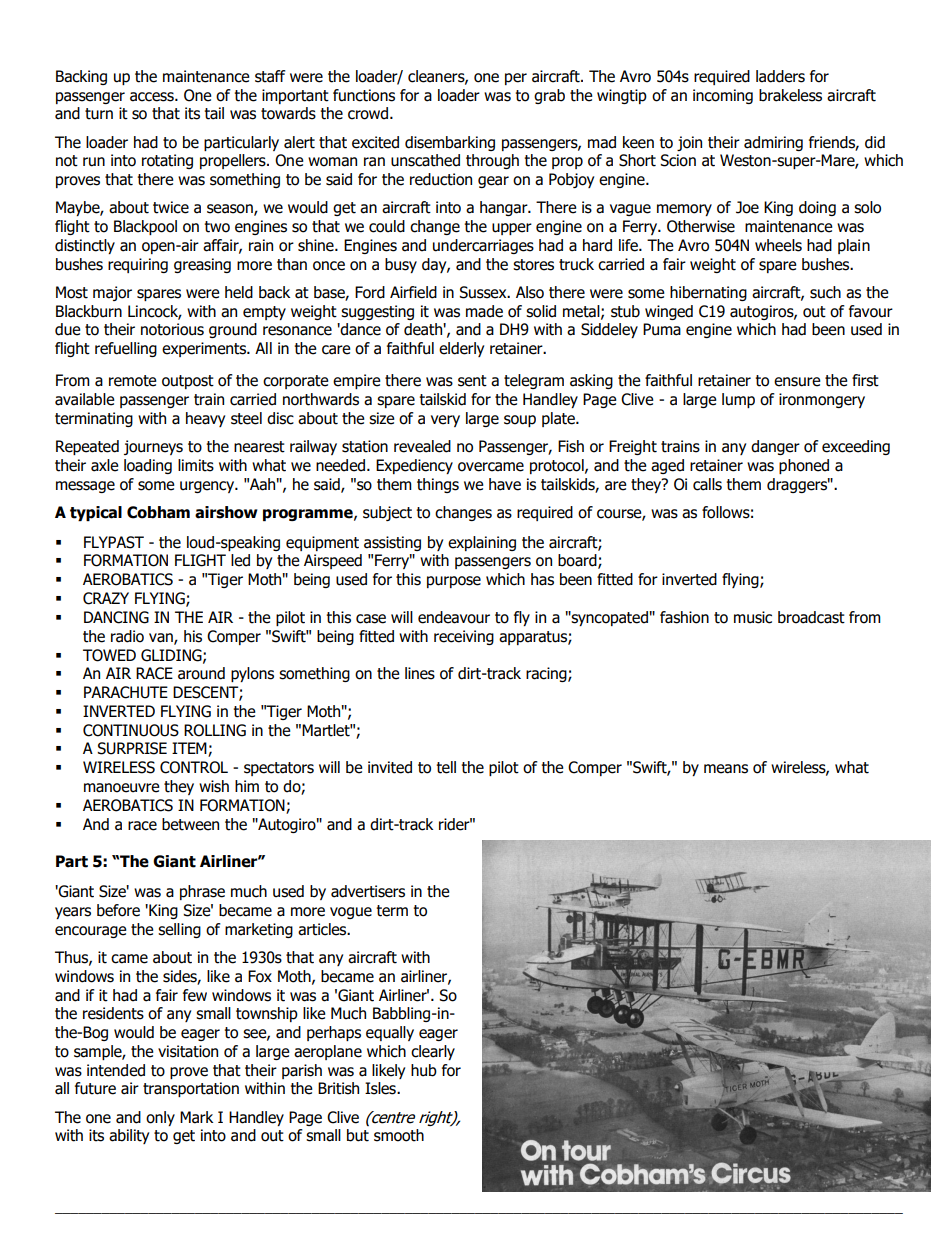 The width and height of the document is (952, 1233). Describe the element at coordinates (780, 76) in the document. I see `ladders` at that location.
